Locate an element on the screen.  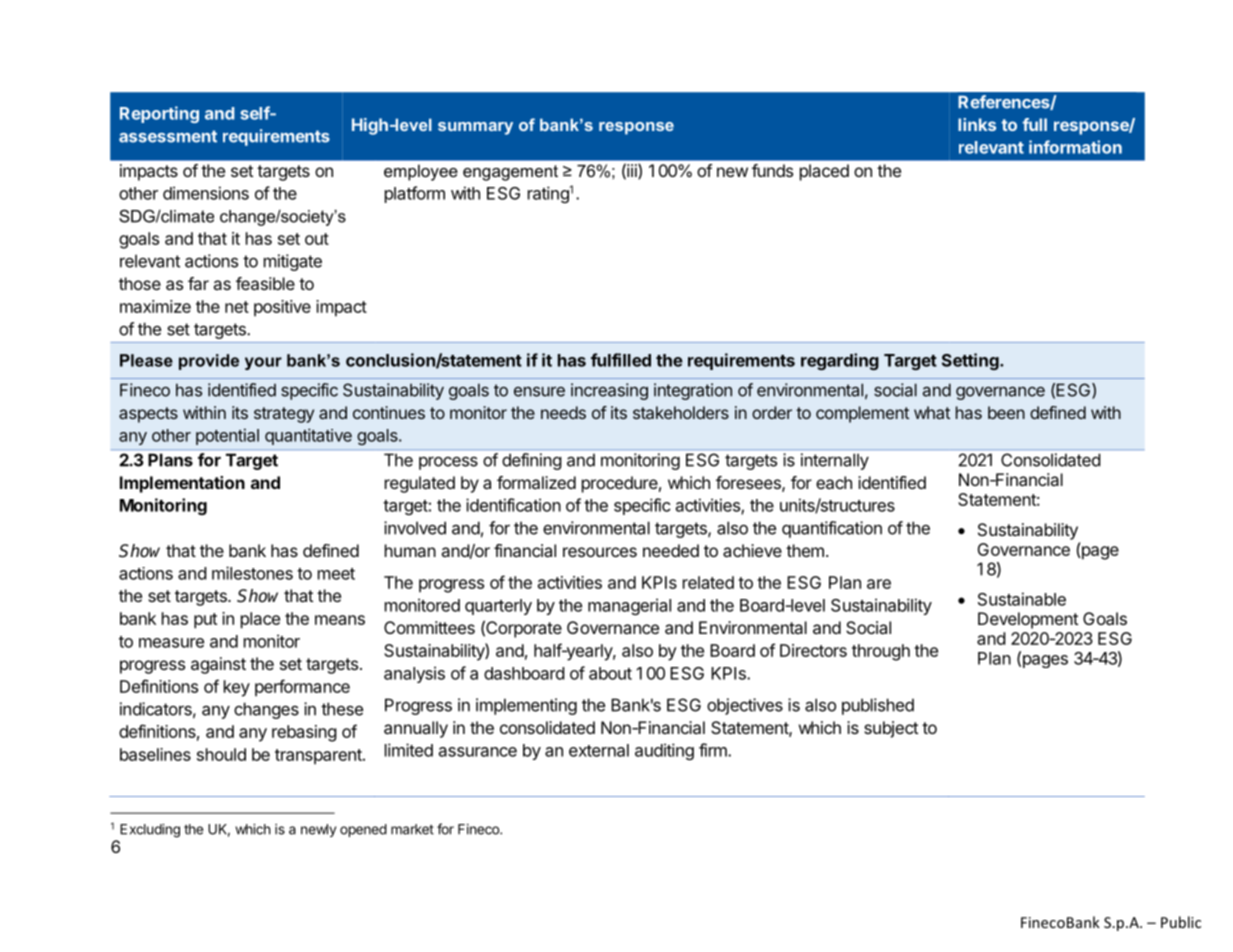
information is located at coordinates (1075, 147).
